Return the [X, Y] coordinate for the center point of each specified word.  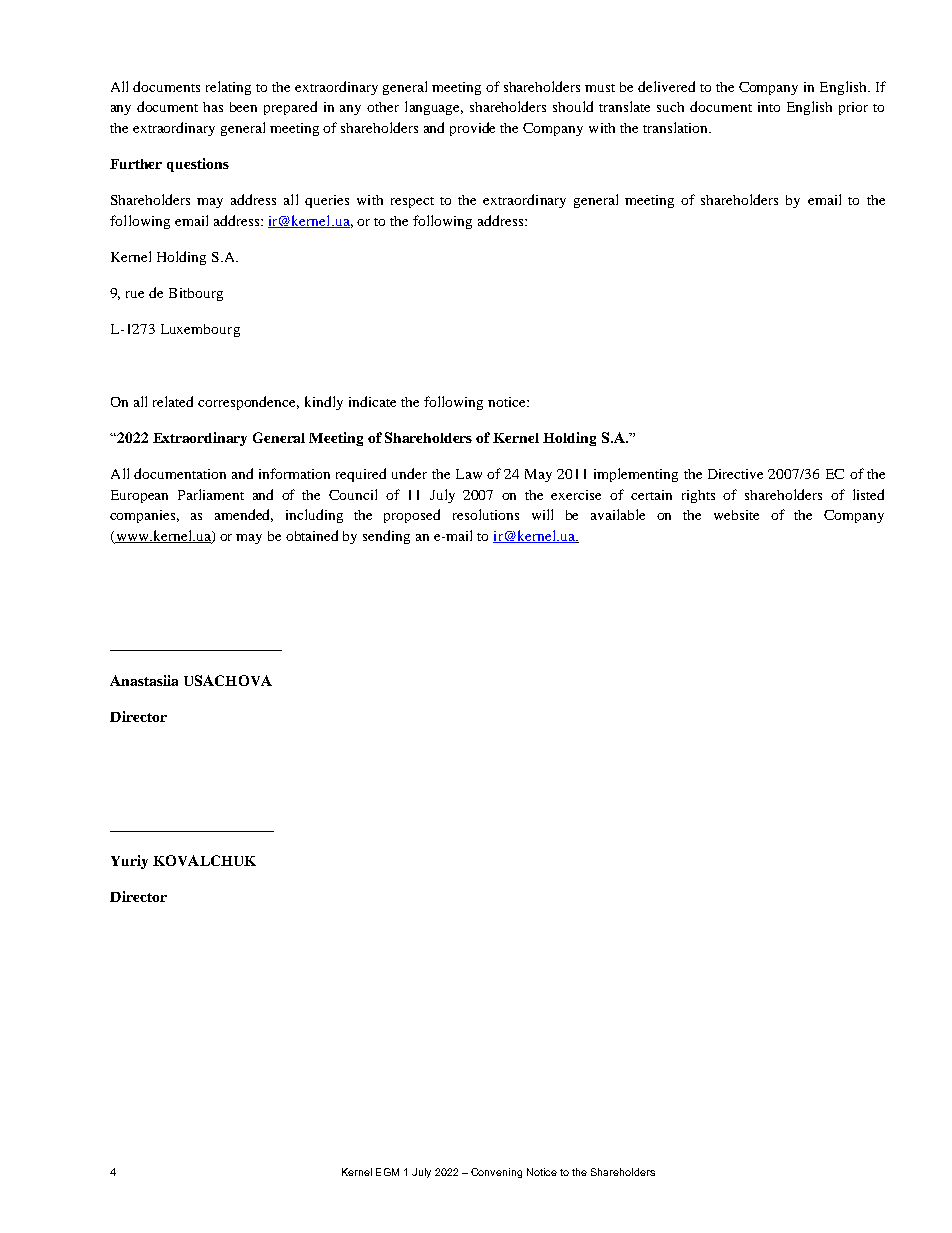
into [769, 107]
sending [386, 537]
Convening [496, 1173]
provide [472, 129]
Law [469, 474]
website [736, 515]
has [213, 107]
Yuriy [129, 862]
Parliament [211, 494]
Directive [735, 474]
